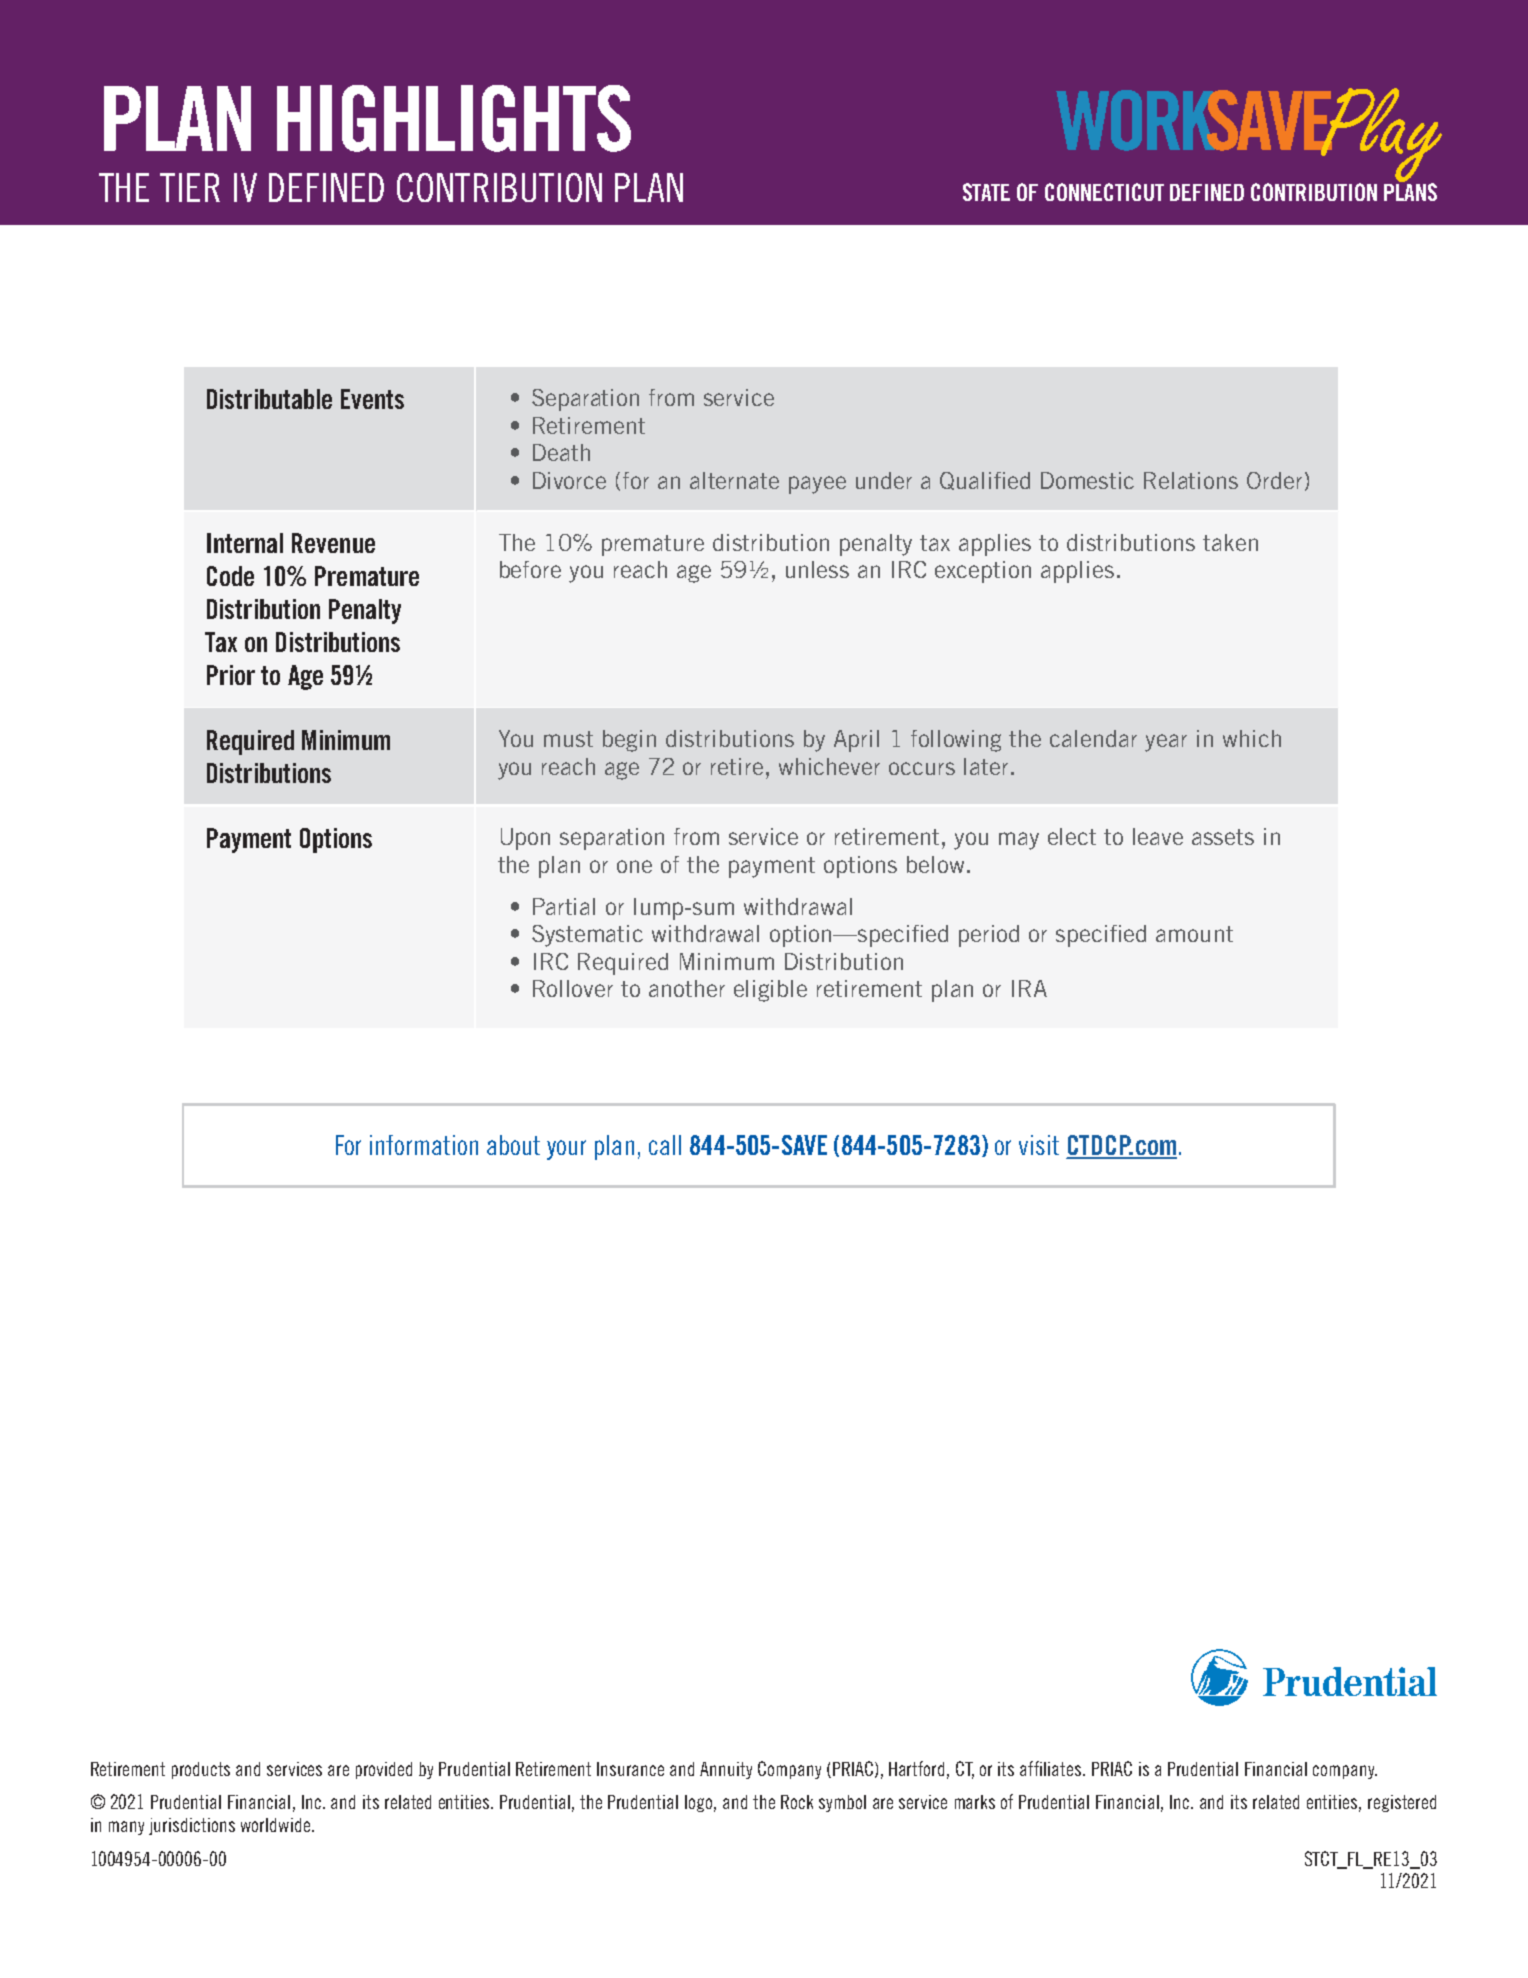 Image resolution: width=1528 pixels, height=1978 pixels. Describe the element at coordinates (1104, 192) in the image. I see `CONNECTICUT` at that location.
